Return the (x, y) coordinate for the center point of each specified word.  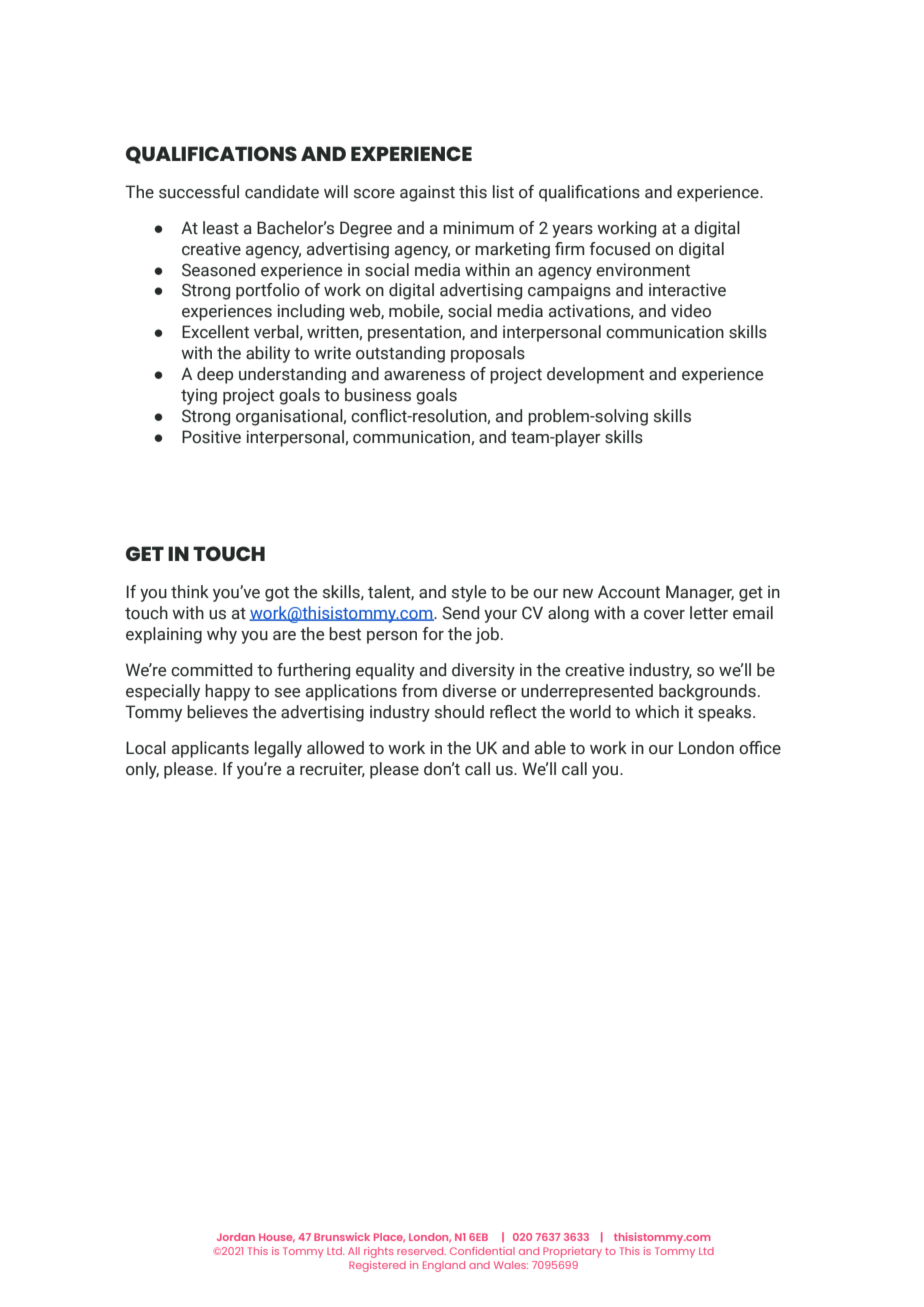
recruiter (332, 769)
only (142, 770)
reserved (421, 1251)
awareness (424, 376)
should (459, 712)
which (657, 712)
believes (217, 712)
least (221, 228)
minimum (478, 228)
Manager (700, 593)
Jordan (236, 1237)
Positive (211, 437)
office (760, 748)
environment (643, 270)
